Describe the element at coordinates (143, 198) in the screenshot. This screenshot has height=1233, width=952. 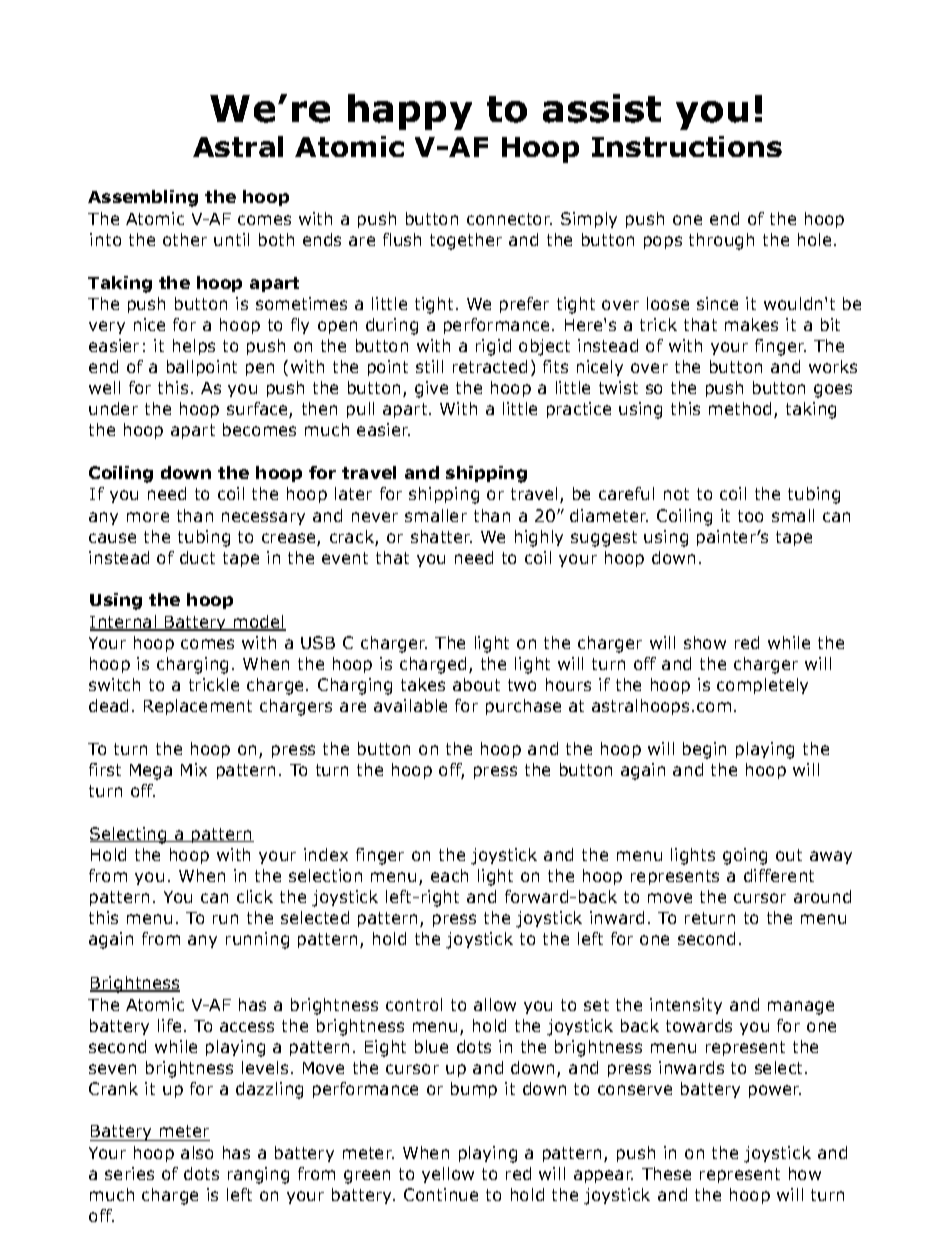
I see `Assembling` at that location.
